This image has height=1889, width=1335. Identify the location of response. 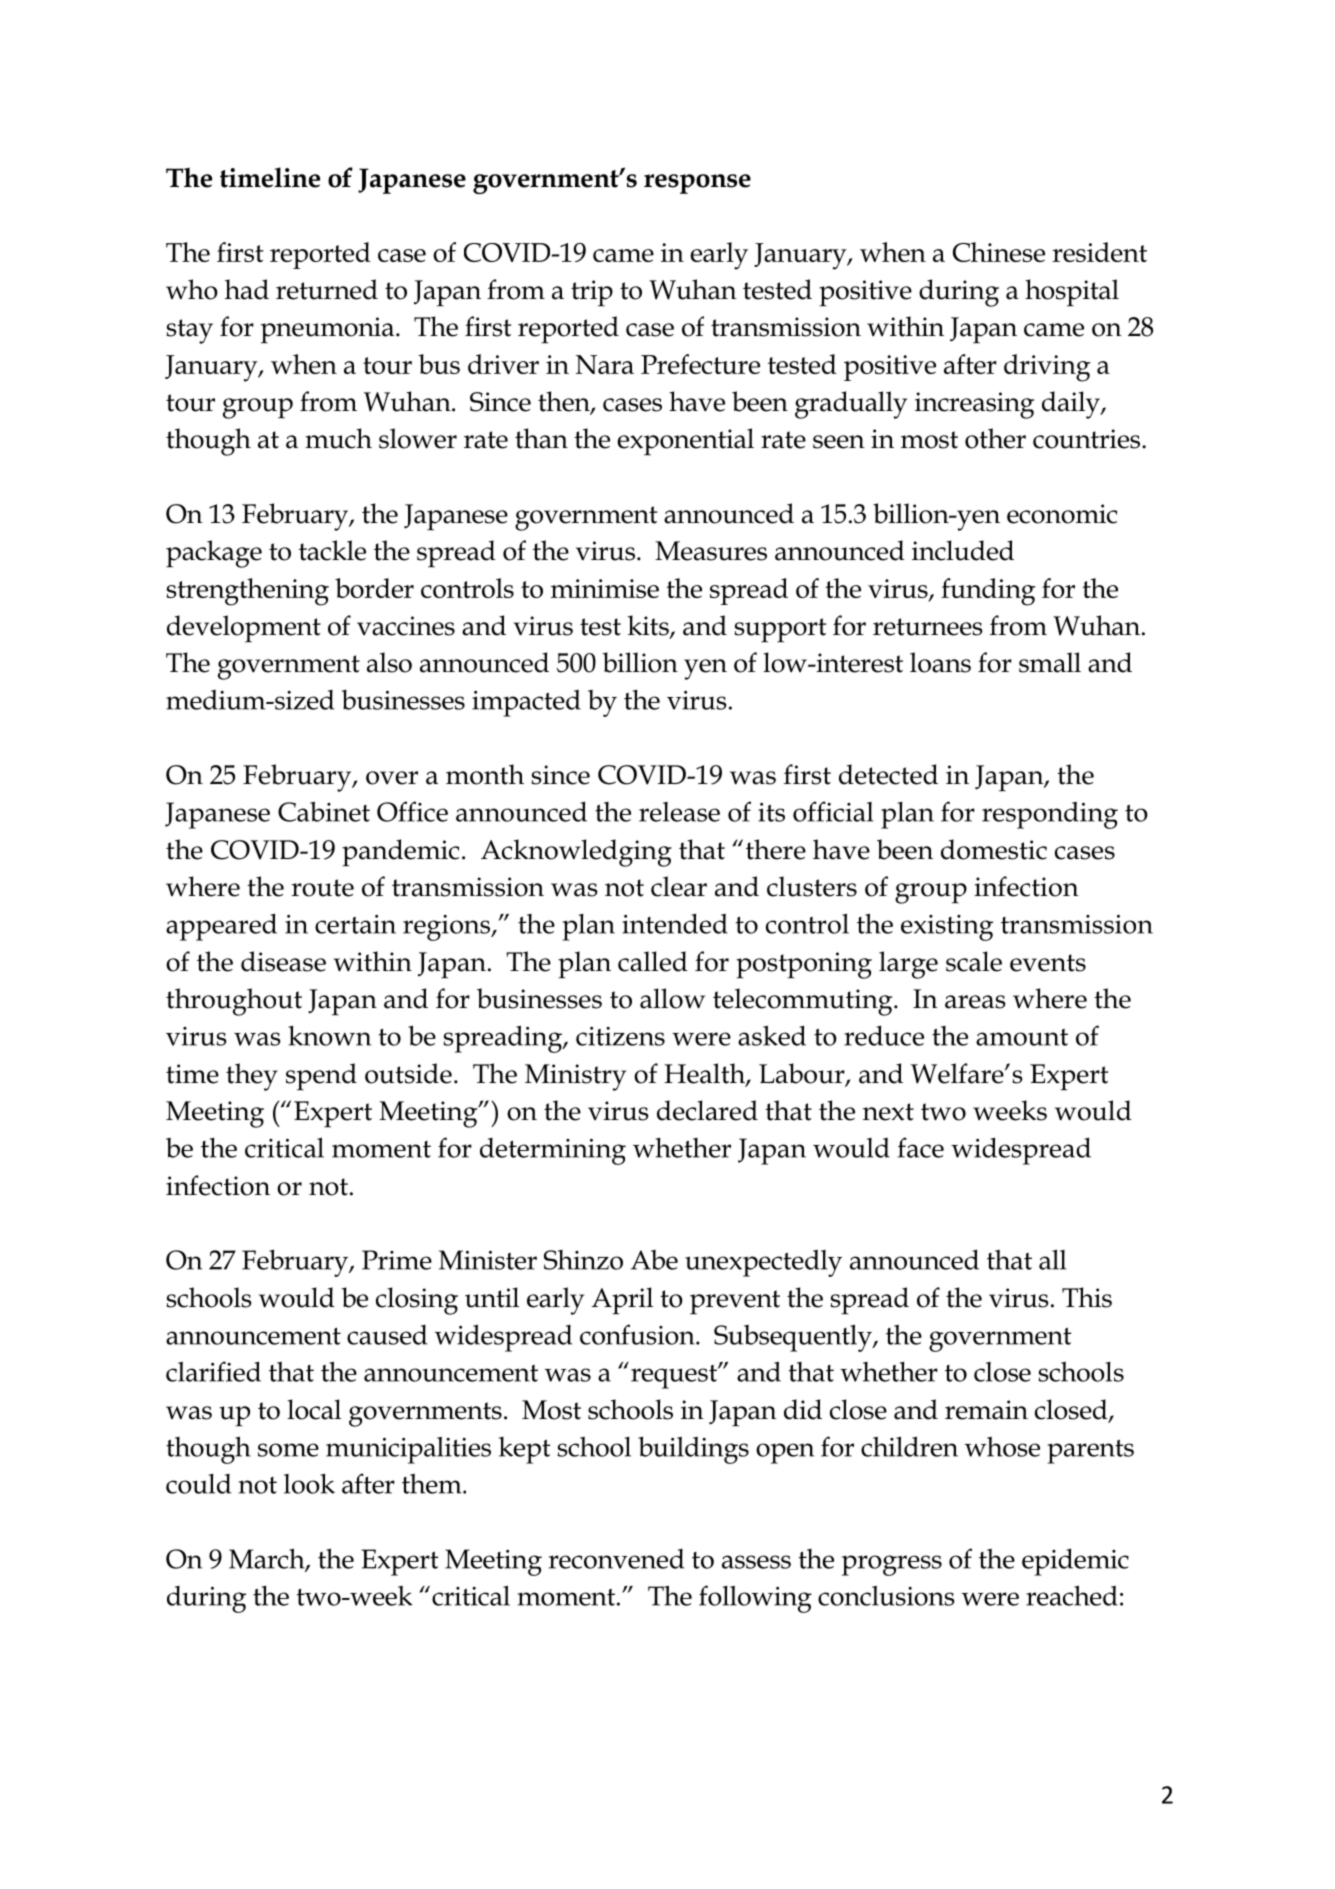
(697, 184).
